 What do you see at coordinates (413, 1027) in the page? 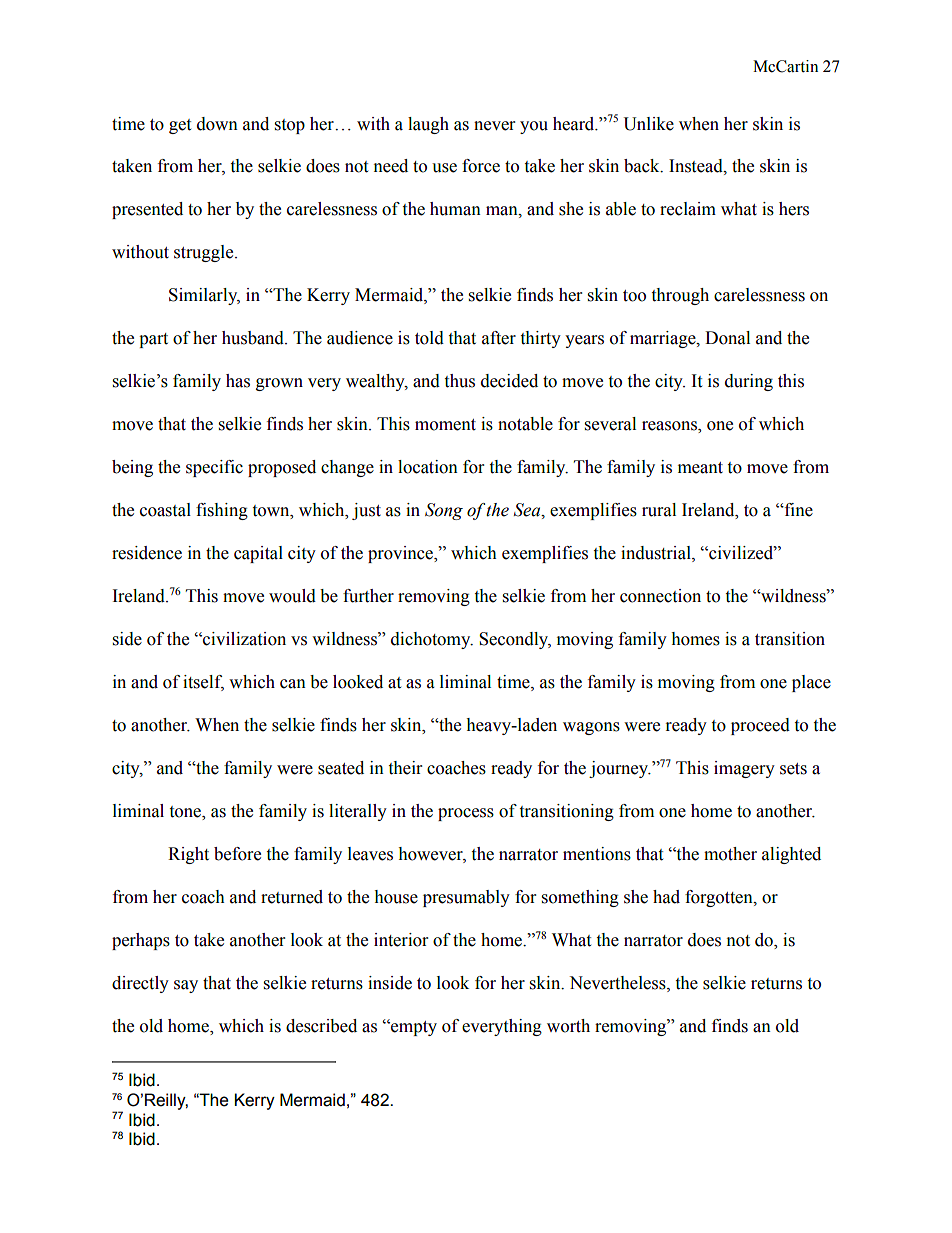
I see `empty` at bounding box center [413, 1027].
